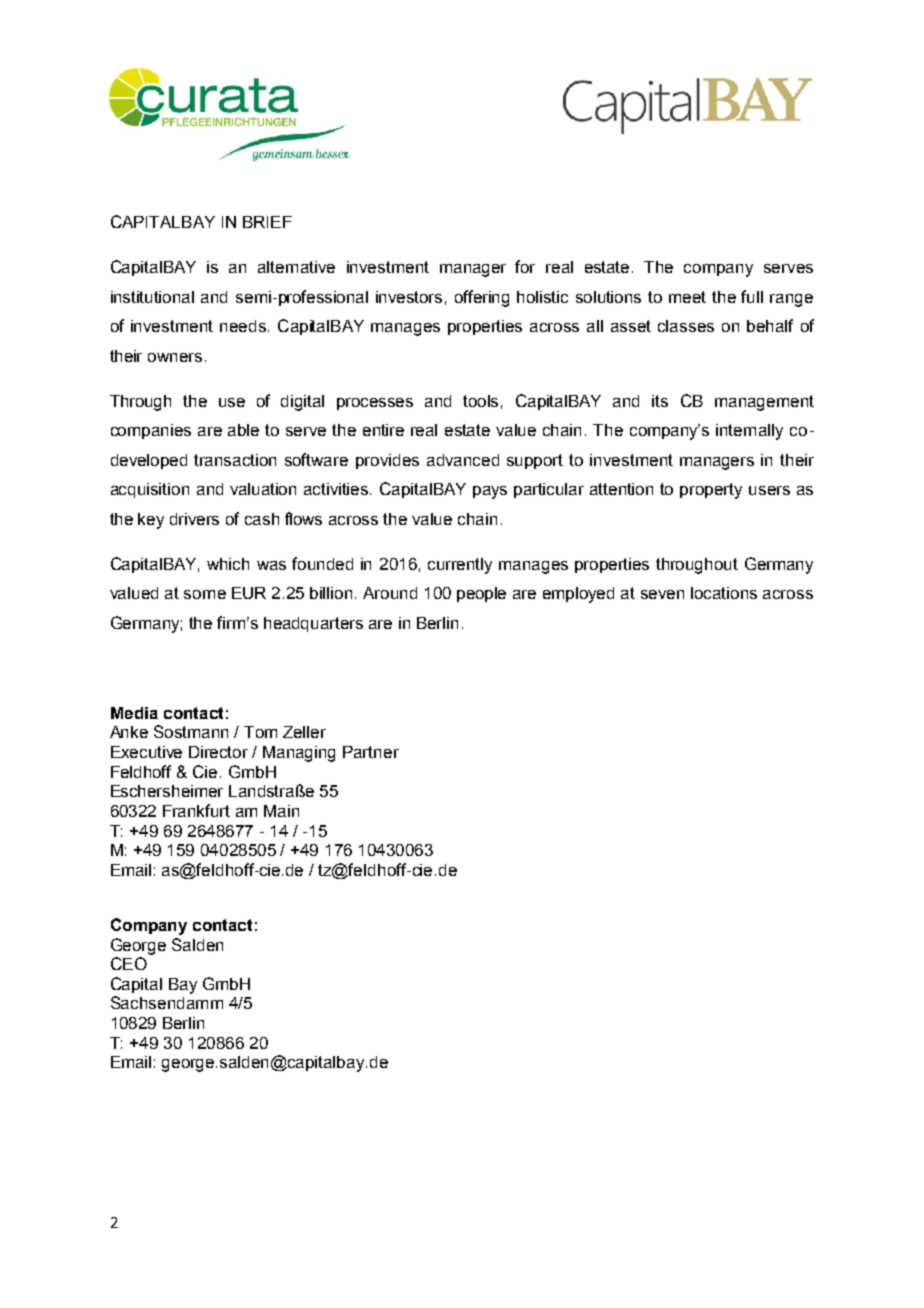 This screenshot has width=924, height=1308. Describe the element at coordinates (267, 222) in the screenshot. I see `BRIEF` at that location.
